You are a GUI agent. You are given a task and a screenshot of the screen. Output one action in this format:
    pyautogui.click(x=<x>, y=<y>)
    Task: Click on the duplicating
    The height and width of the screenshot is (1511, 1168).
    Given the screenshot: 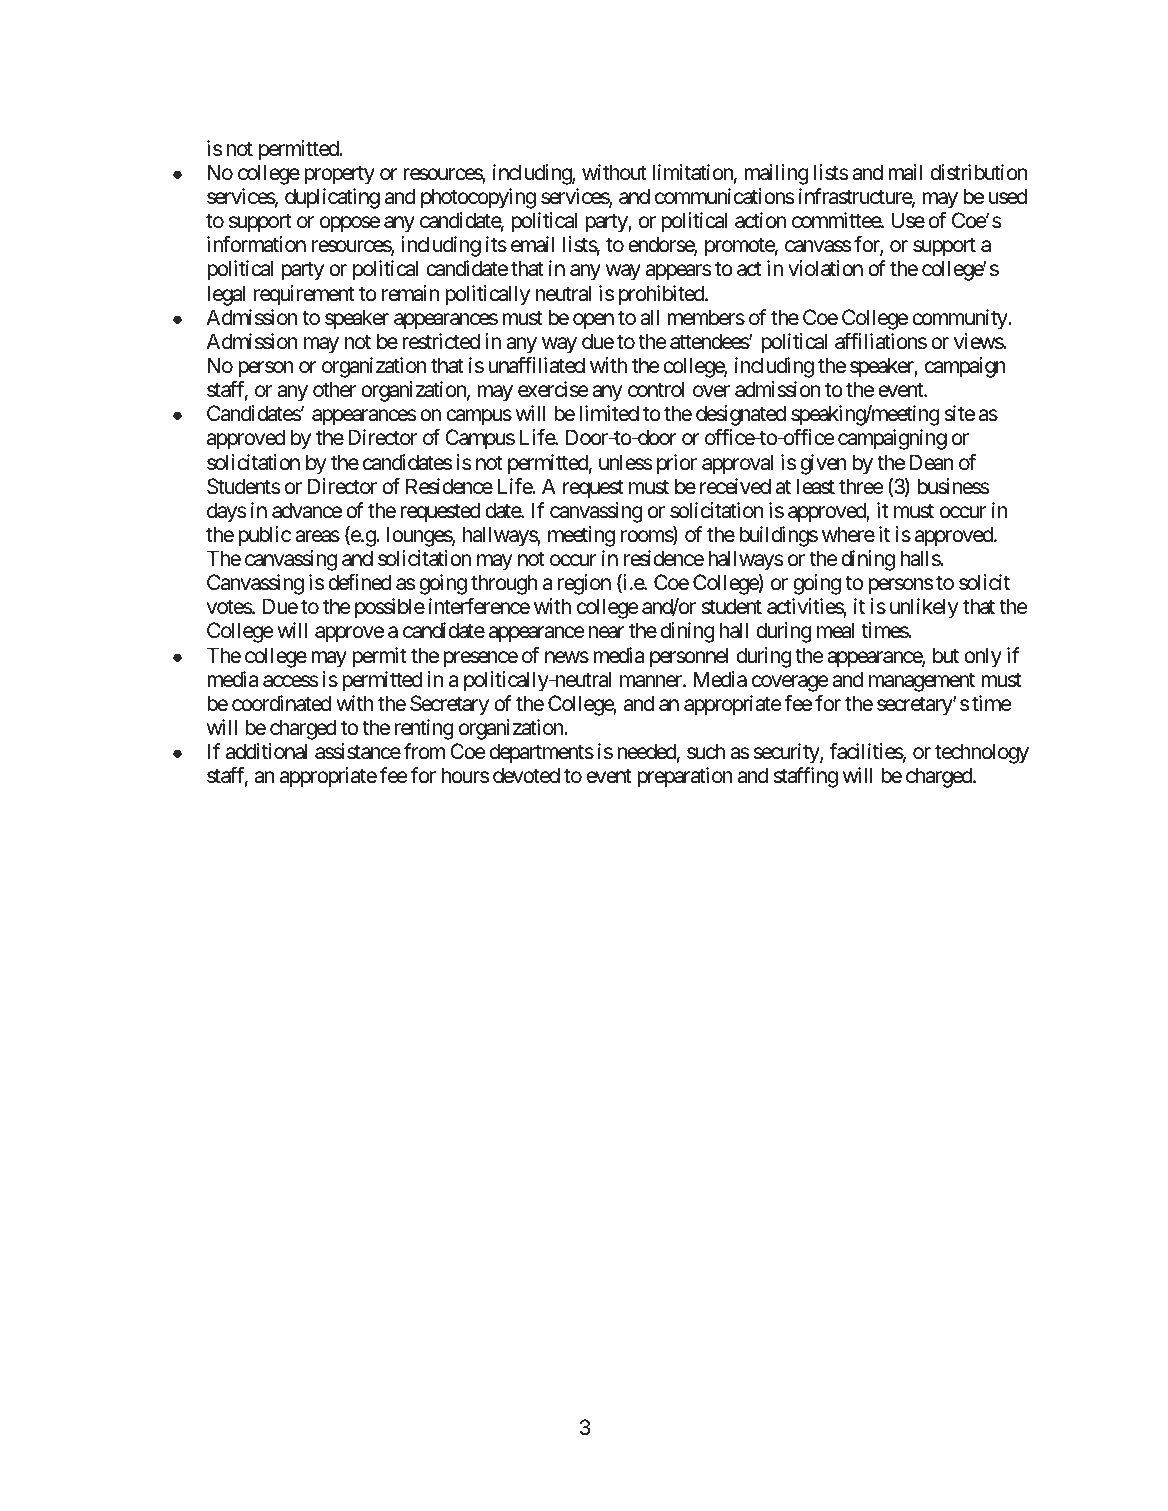 What is the action you would take?
    pyautogui.click(x=332, y=198)
